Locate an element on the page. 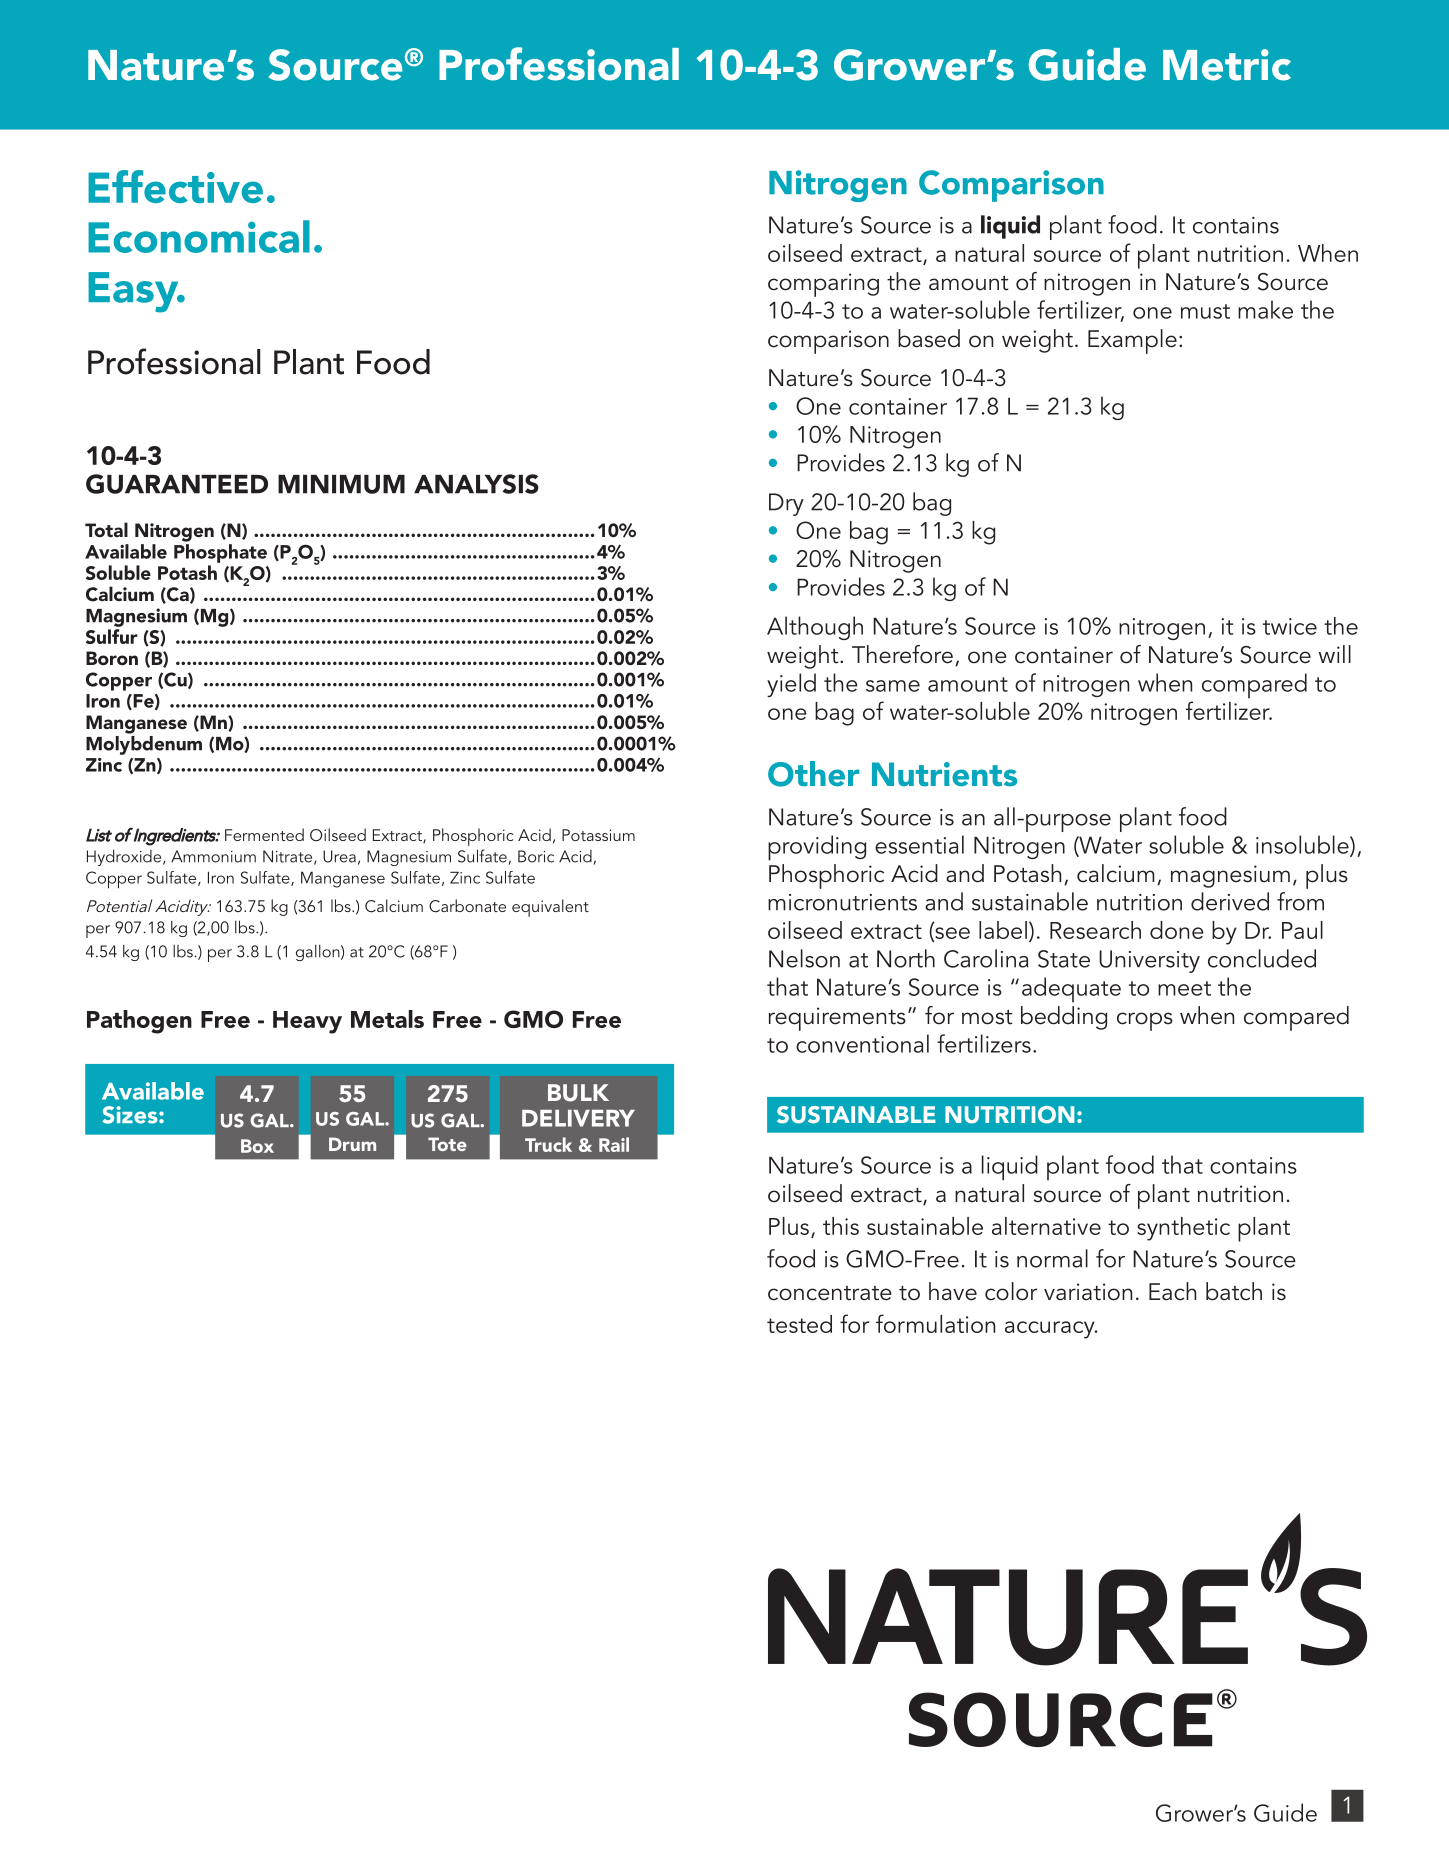  Dry is located at coordinates (786, 504).
